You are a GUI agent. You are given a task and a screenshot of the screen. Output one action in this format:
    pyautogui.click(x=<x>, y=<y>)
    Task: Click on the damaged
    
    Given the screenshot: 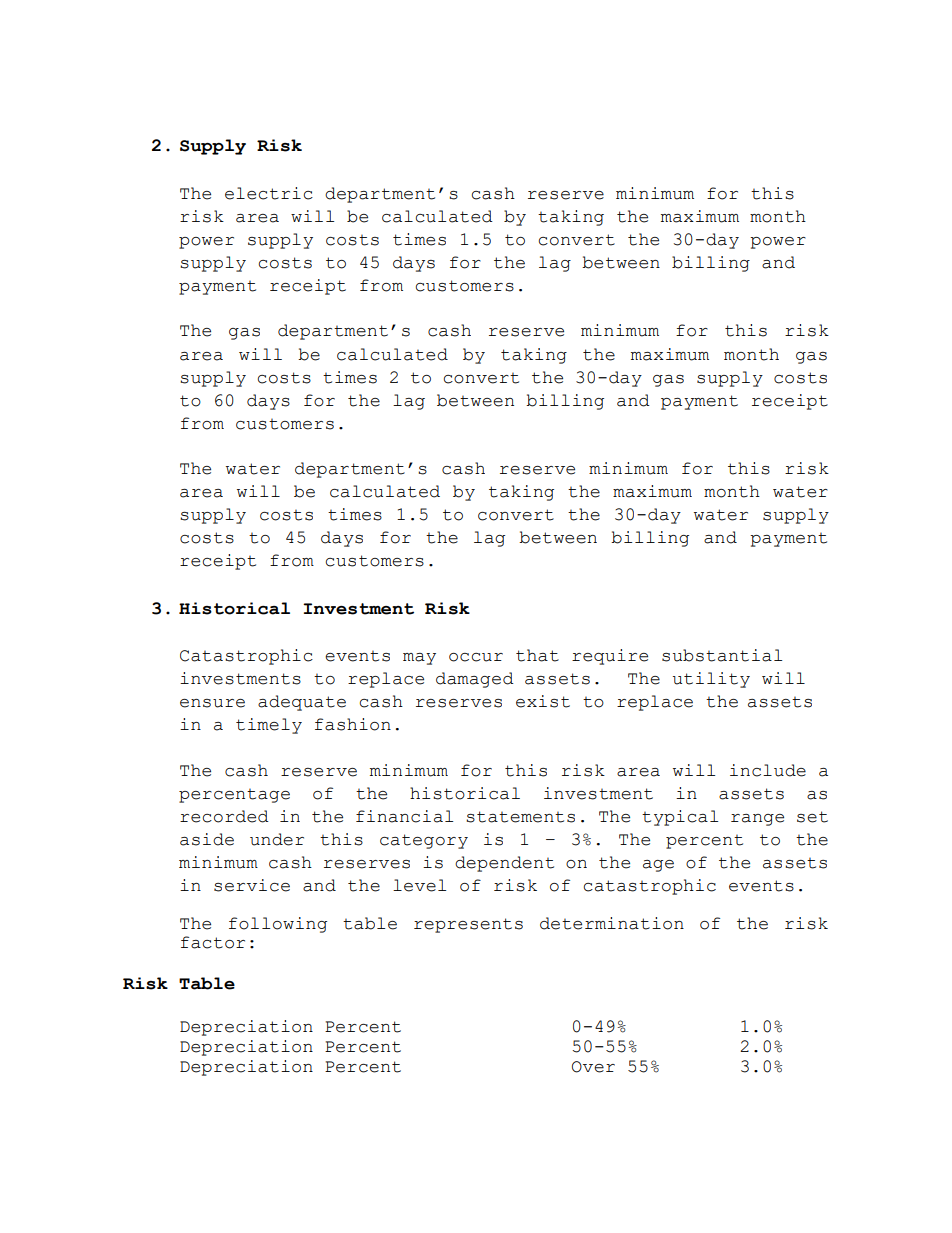 What is the action you would take?
    pyautogui.click(x=475, y=680)
